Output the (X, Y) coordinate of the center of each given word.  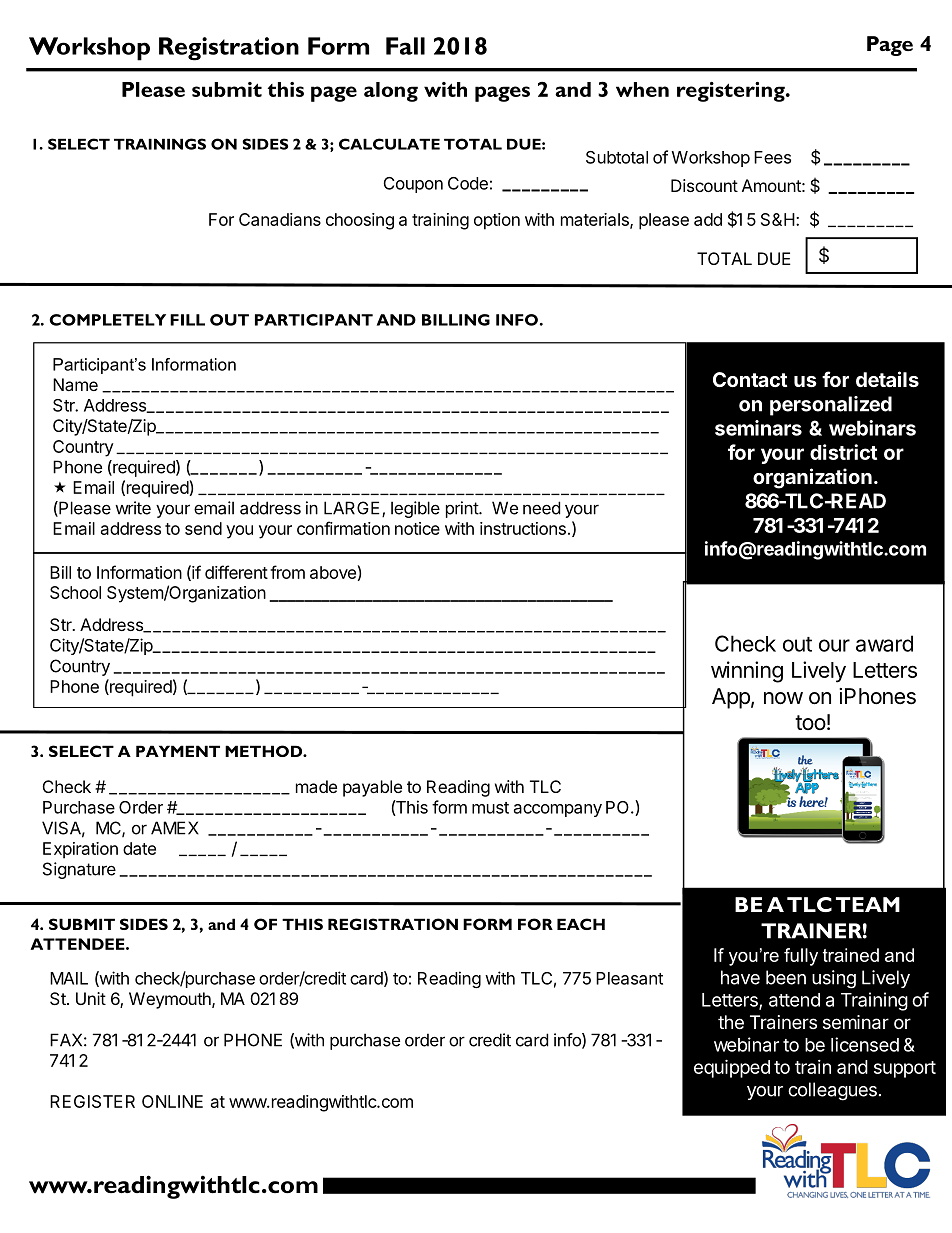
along (391, 92)
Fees (772, 157)
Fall (405, 46)
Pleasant (629, 978)
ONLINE (172, 1101)
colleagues (832, 1091)
